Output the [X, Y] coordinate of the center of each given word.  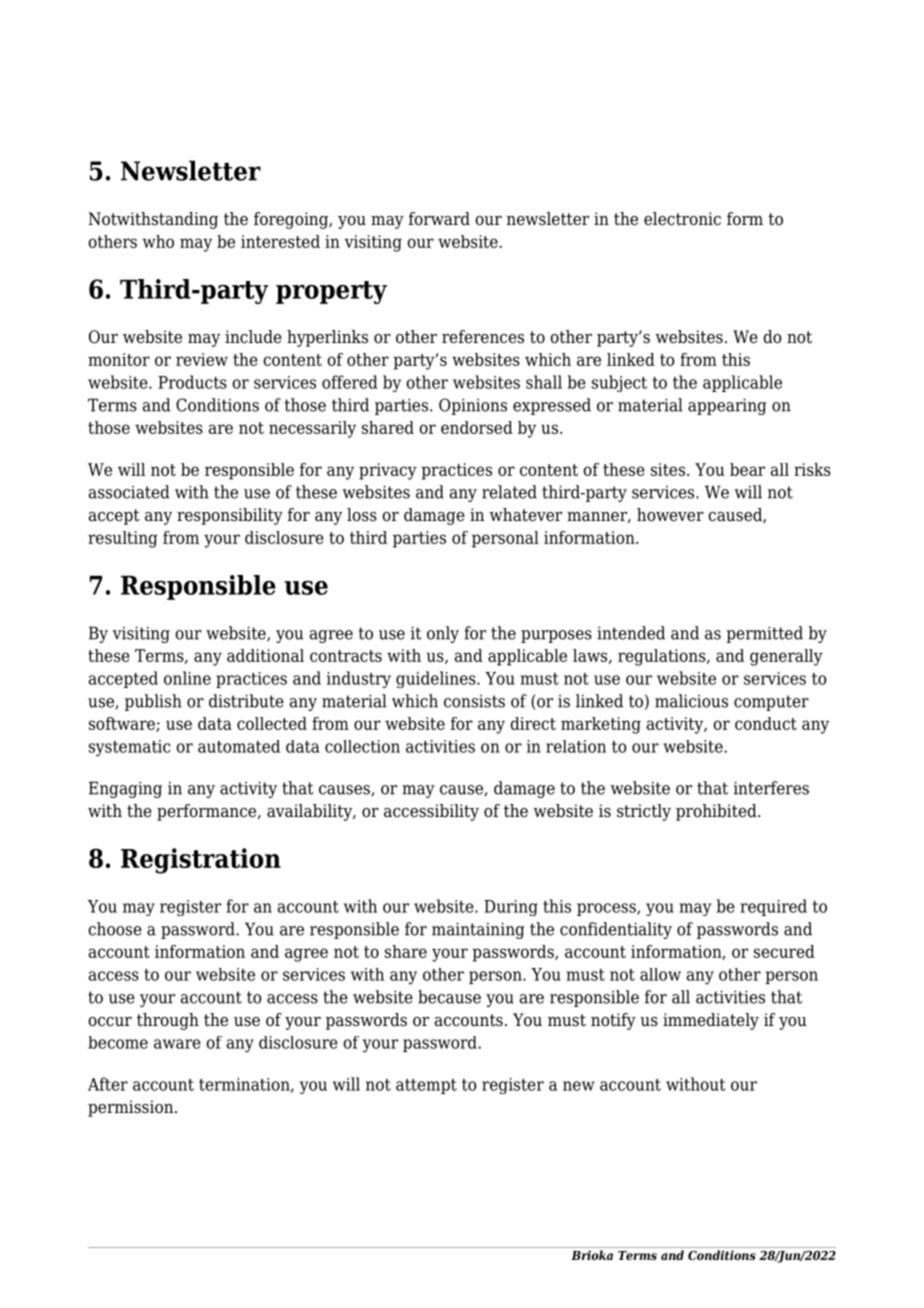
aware [177, 1044]
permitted [764, 634]
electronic [682, 219]
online [187, 678]
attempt [426, 1086]
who [158, 241]
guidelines [437, 679]
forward [439, 219]
